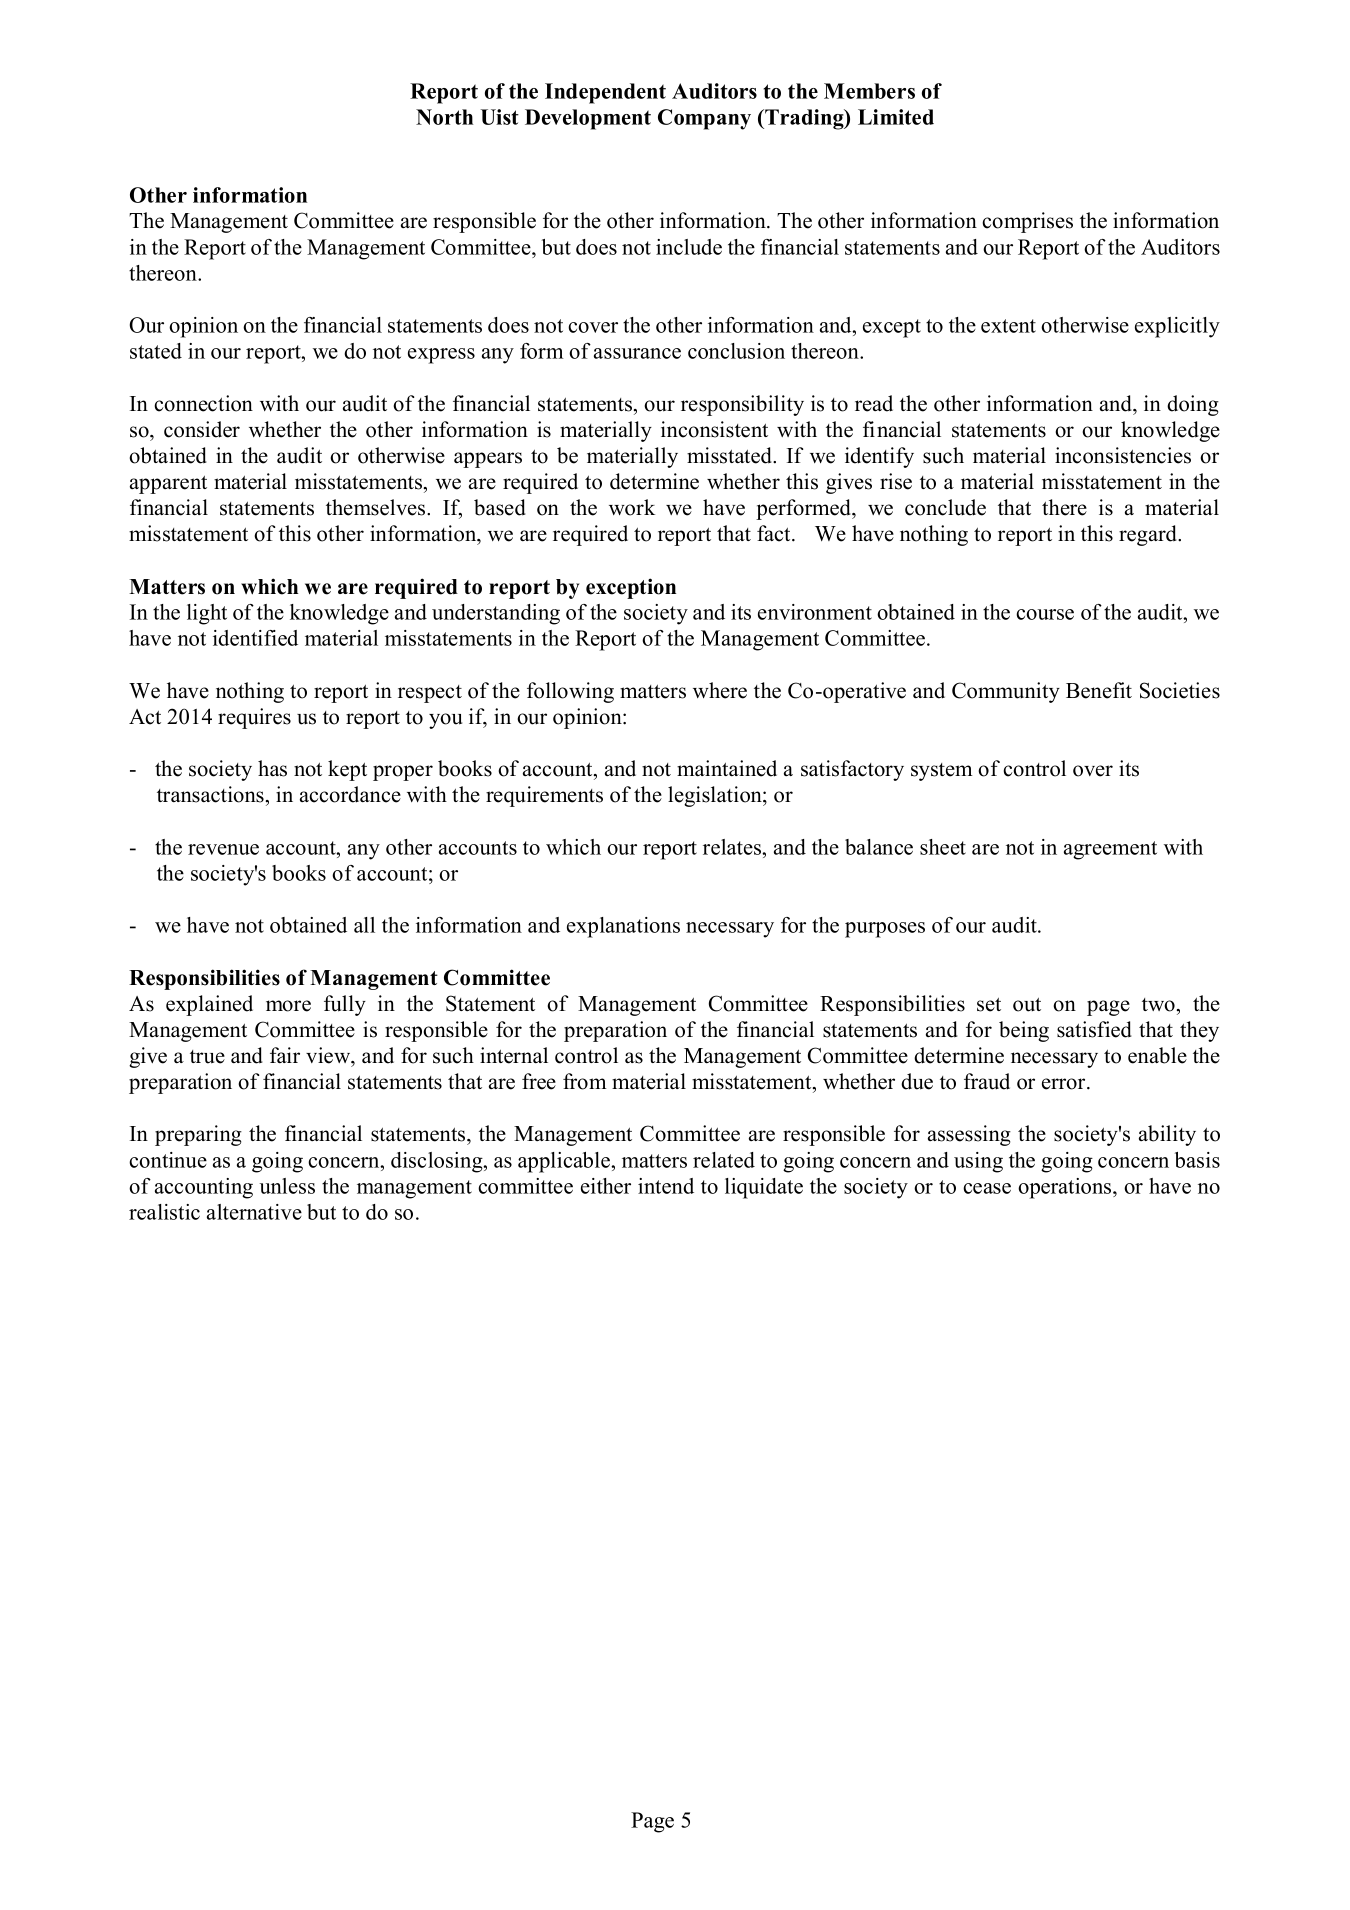 Image resolution: width=1350 pixels, height=1910 pixels. What do you see at coordinates (255, 638) in the screenshot?
I see `identified` at bounding box center [255, 638].
